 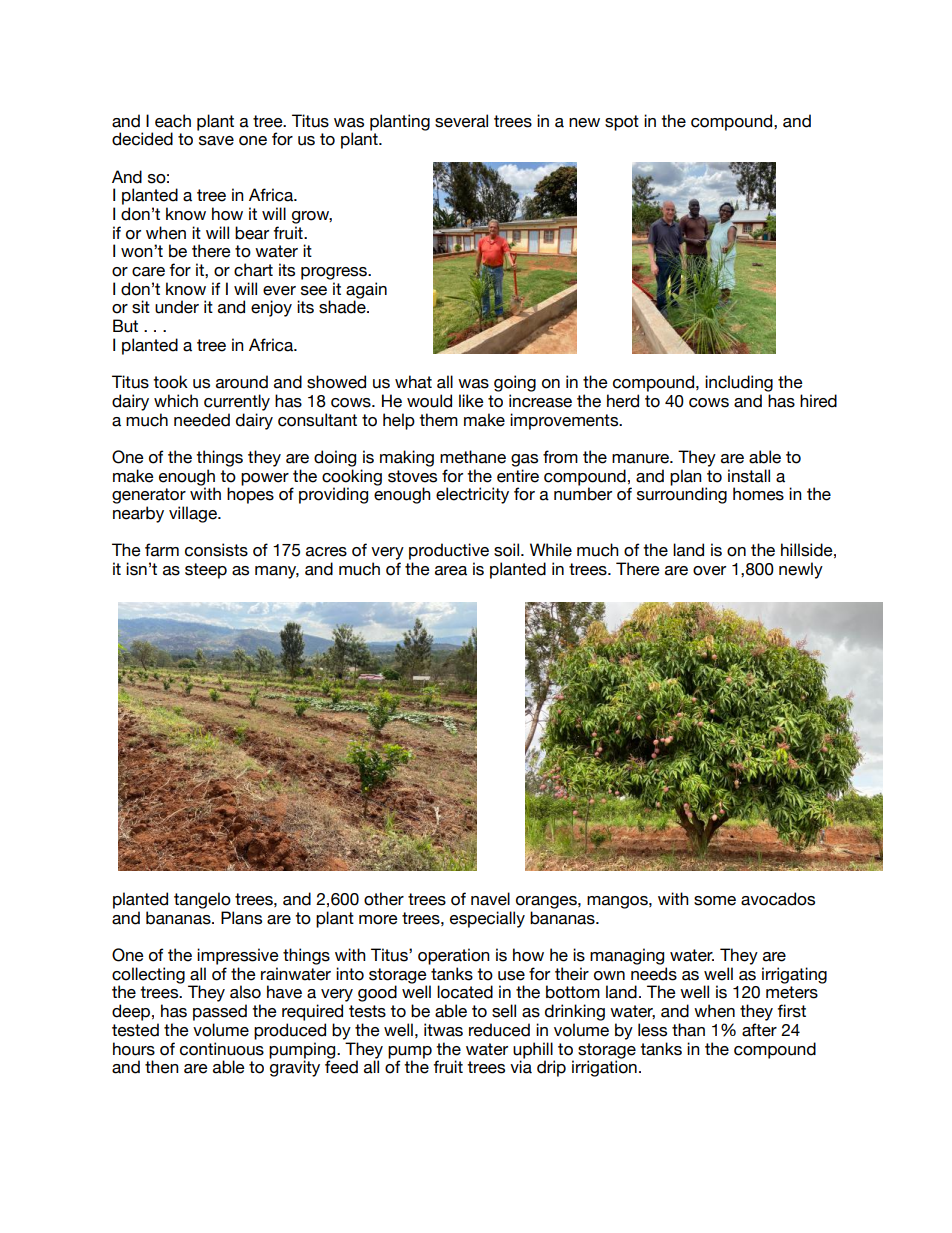 I want to click on them, so click(x=438, y=420).
